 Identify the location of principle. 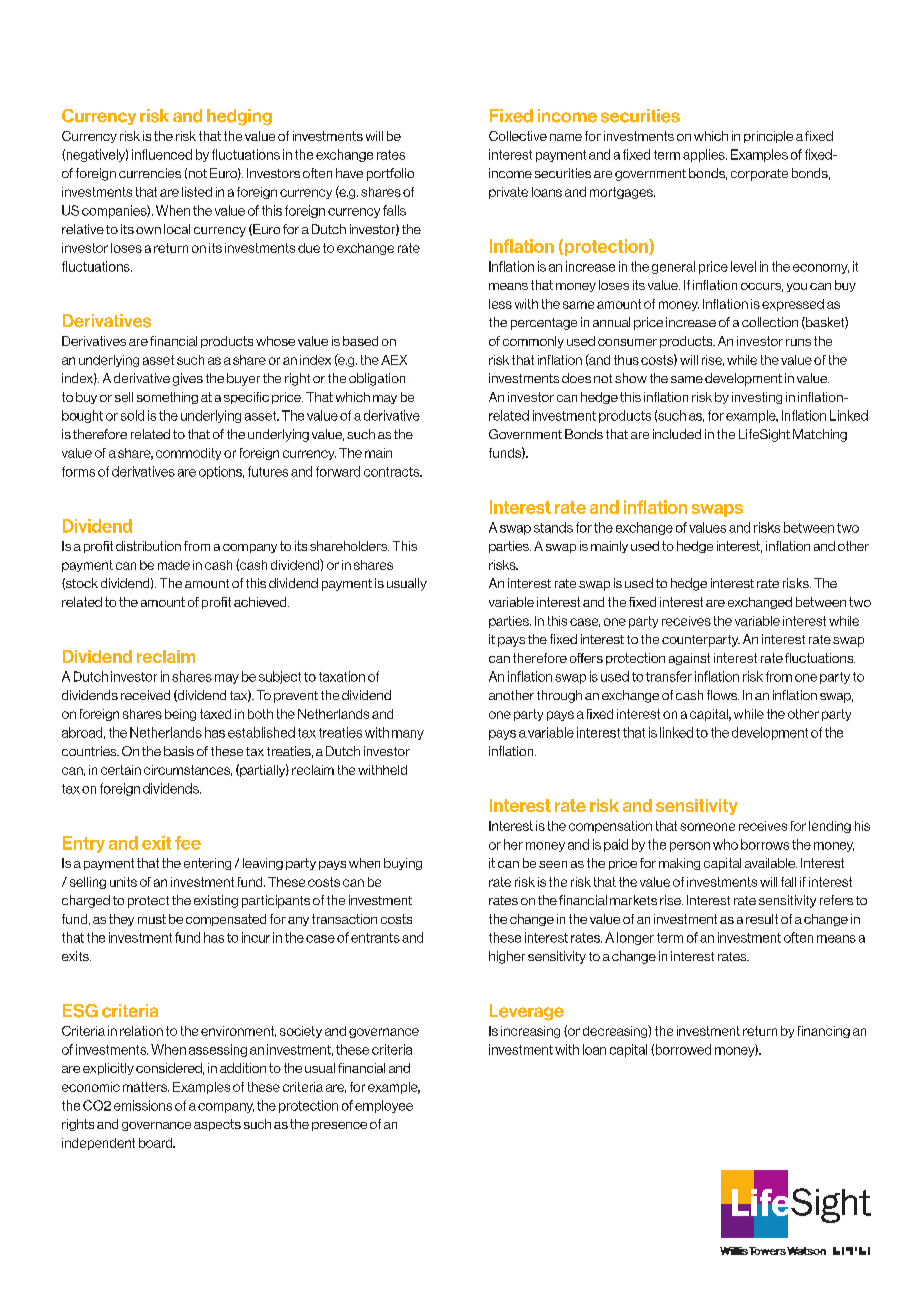
(768, 137).
